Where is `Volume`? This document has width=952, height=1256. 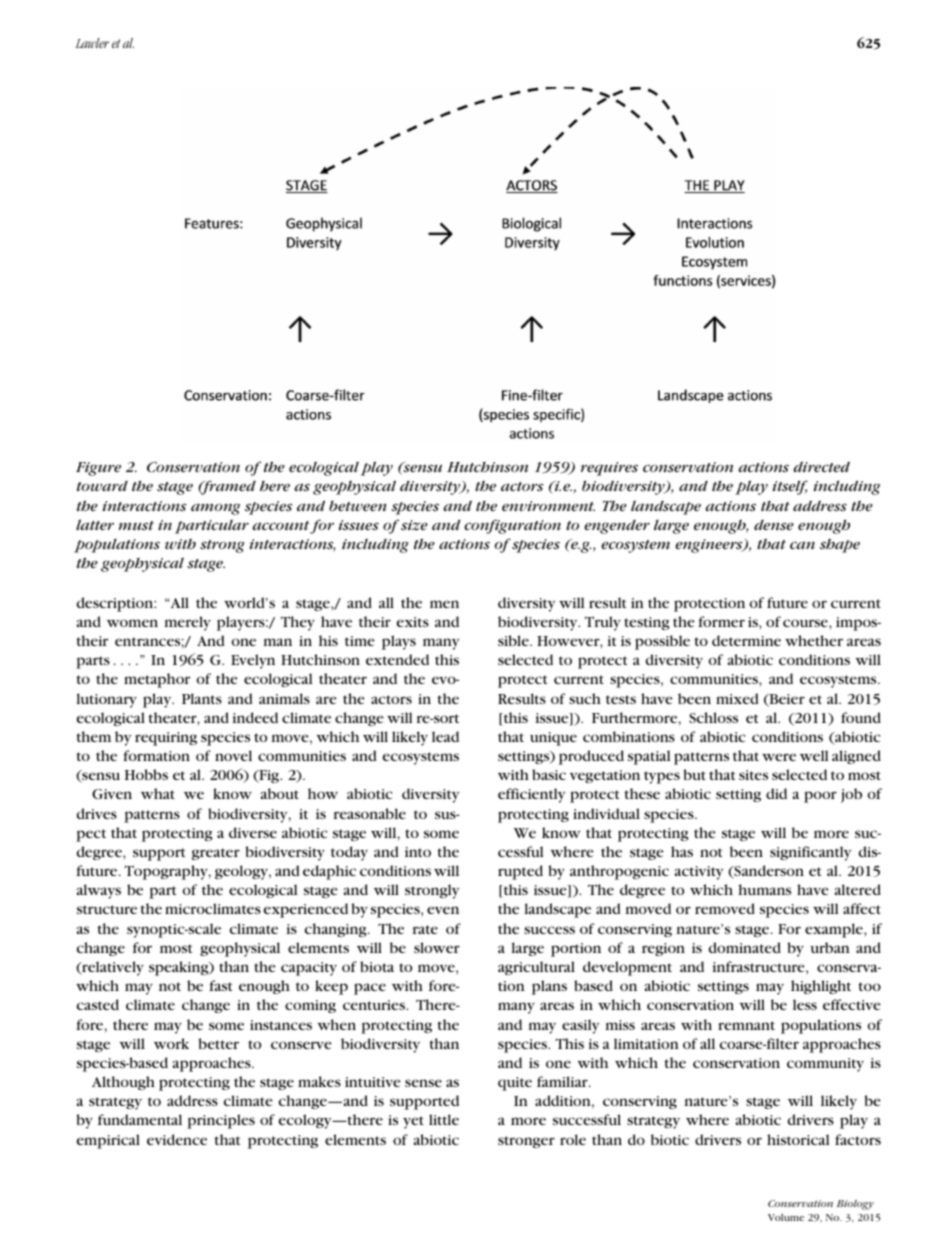 Volume is located at coordinates (786, 1217).
